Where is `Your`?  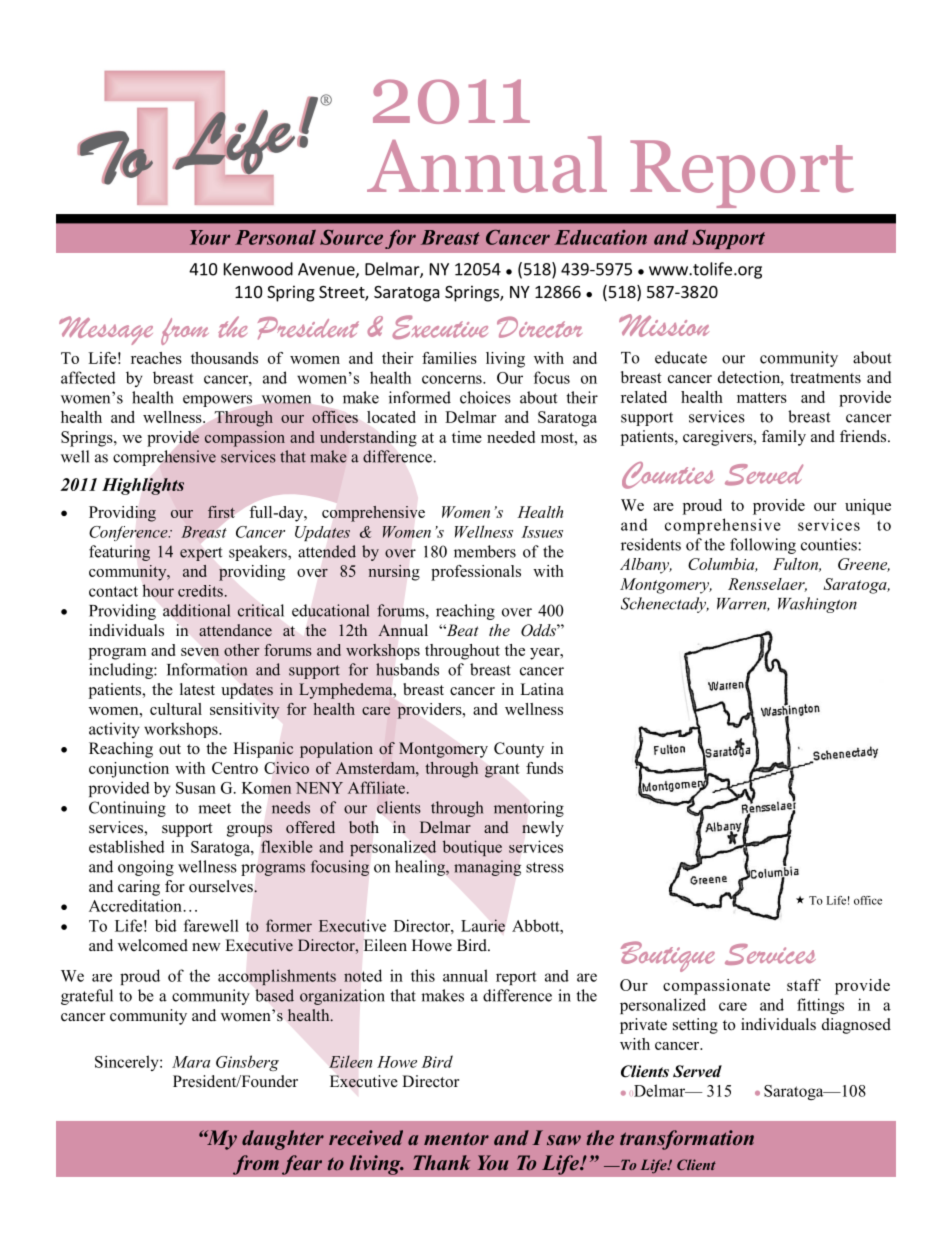 Your is located at coordinates (210, 237).
